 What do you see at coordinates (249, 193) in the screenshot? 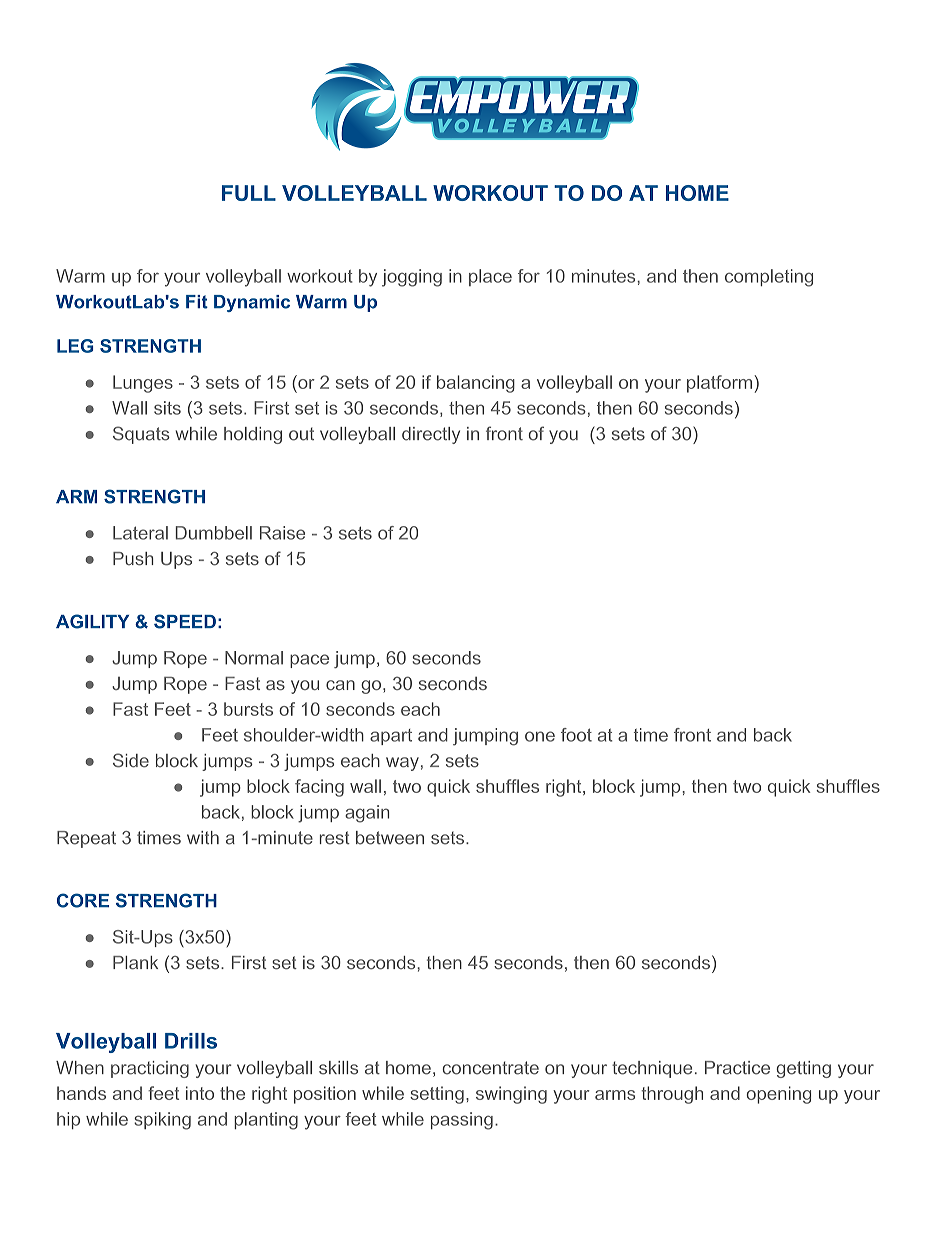
I see `FULL` at bounding box center [249, 193].
